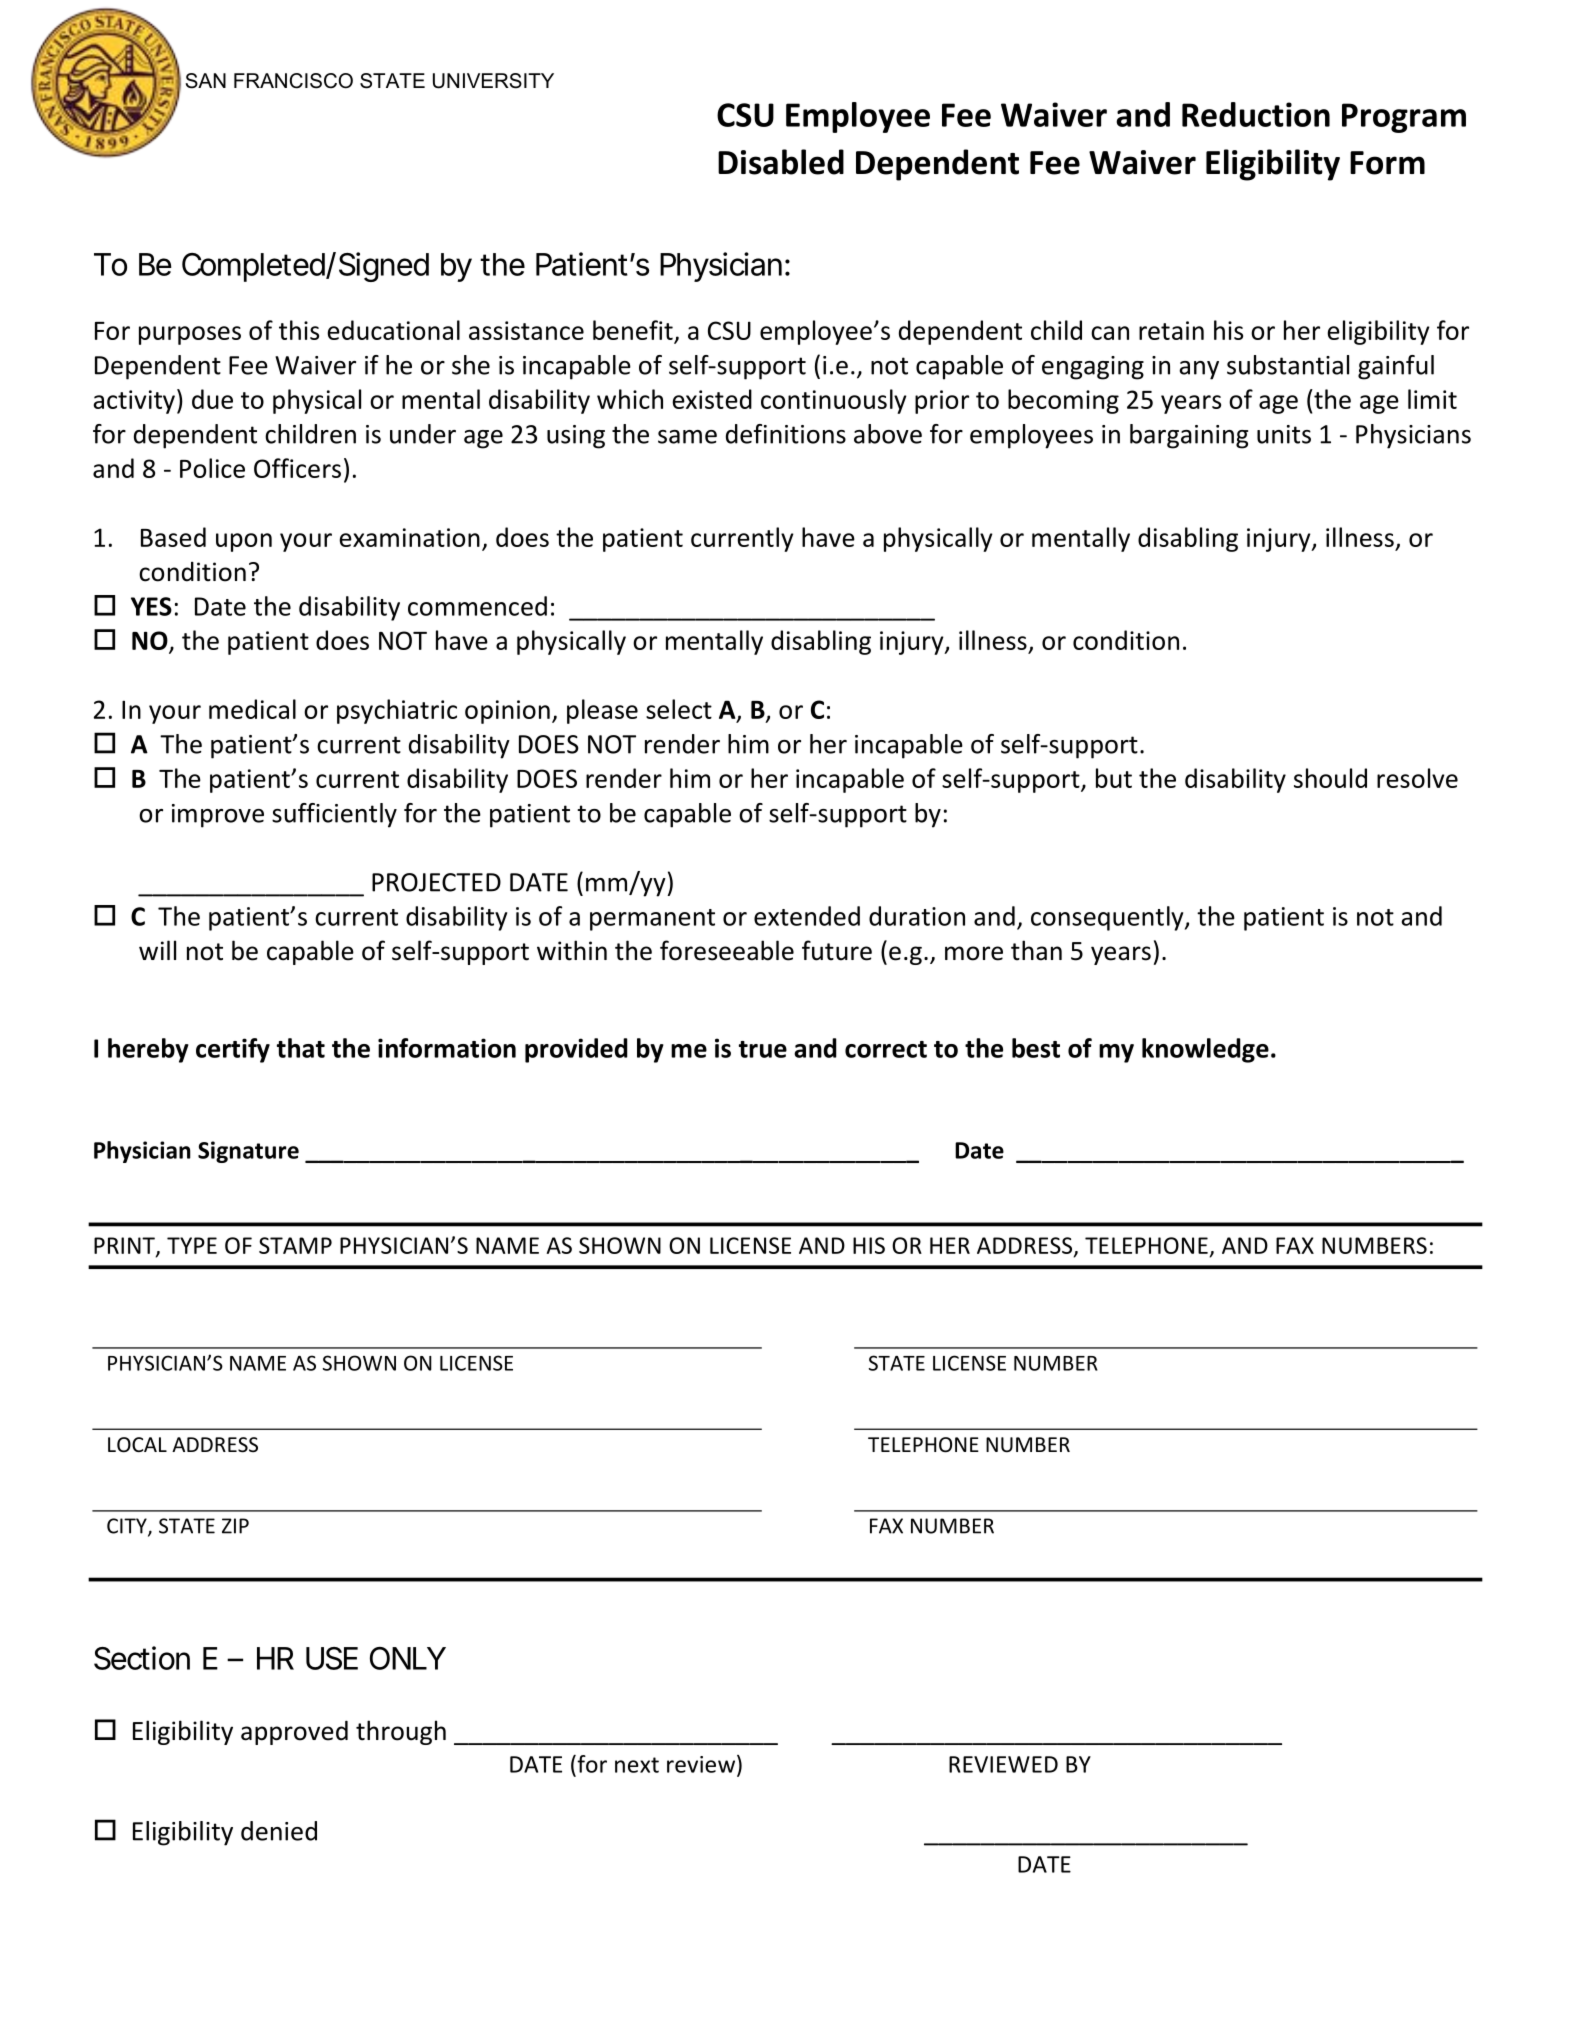 This screenshot has height=2033, width=1571. Describe the element at coordinates (637, 1765) in the screenshot. I see `next` at that location.
